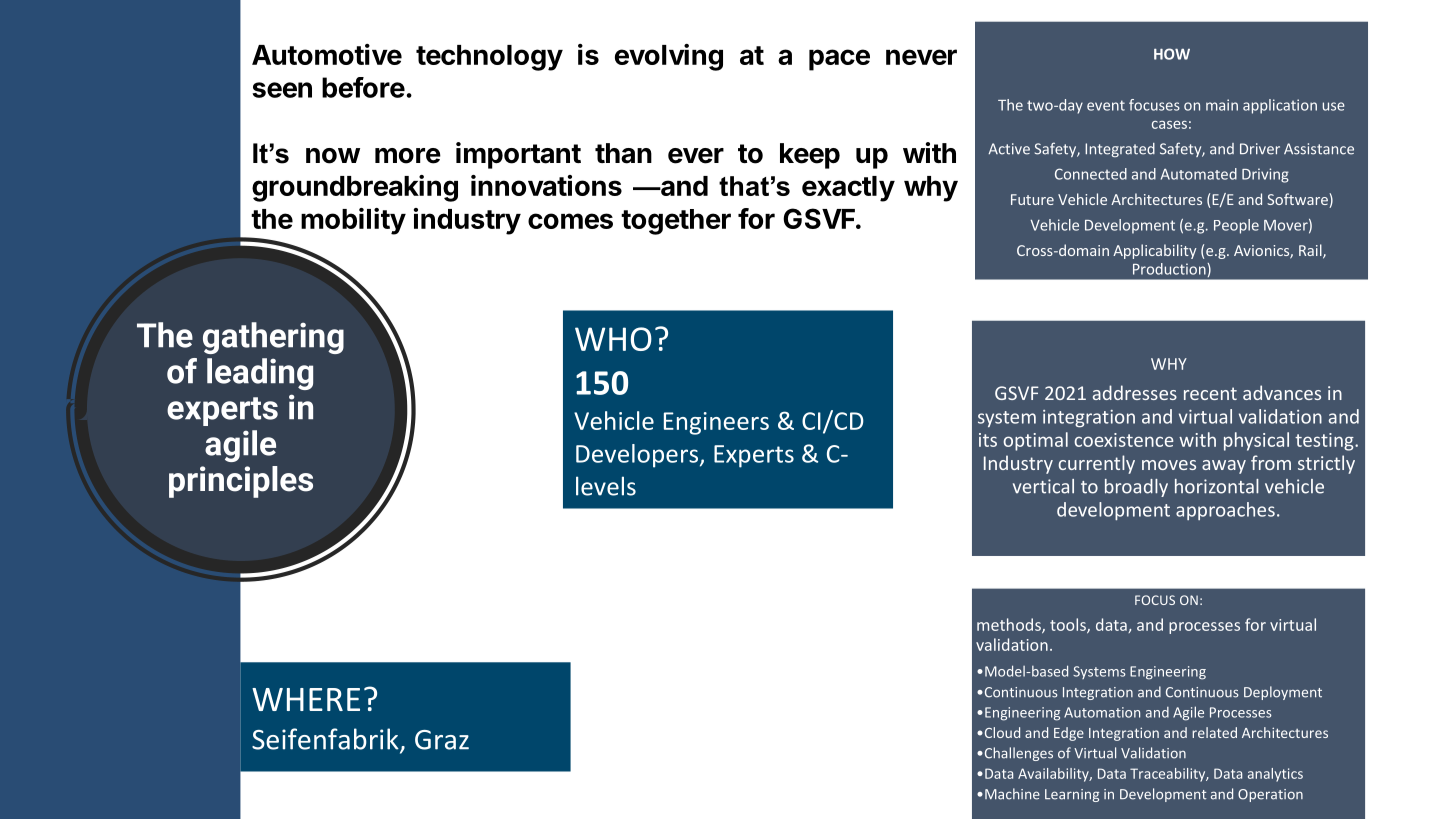 The image size is (1456, 819). Describe the element at coordinates (1172, 54) in the image. I see `HOW` at that location.
